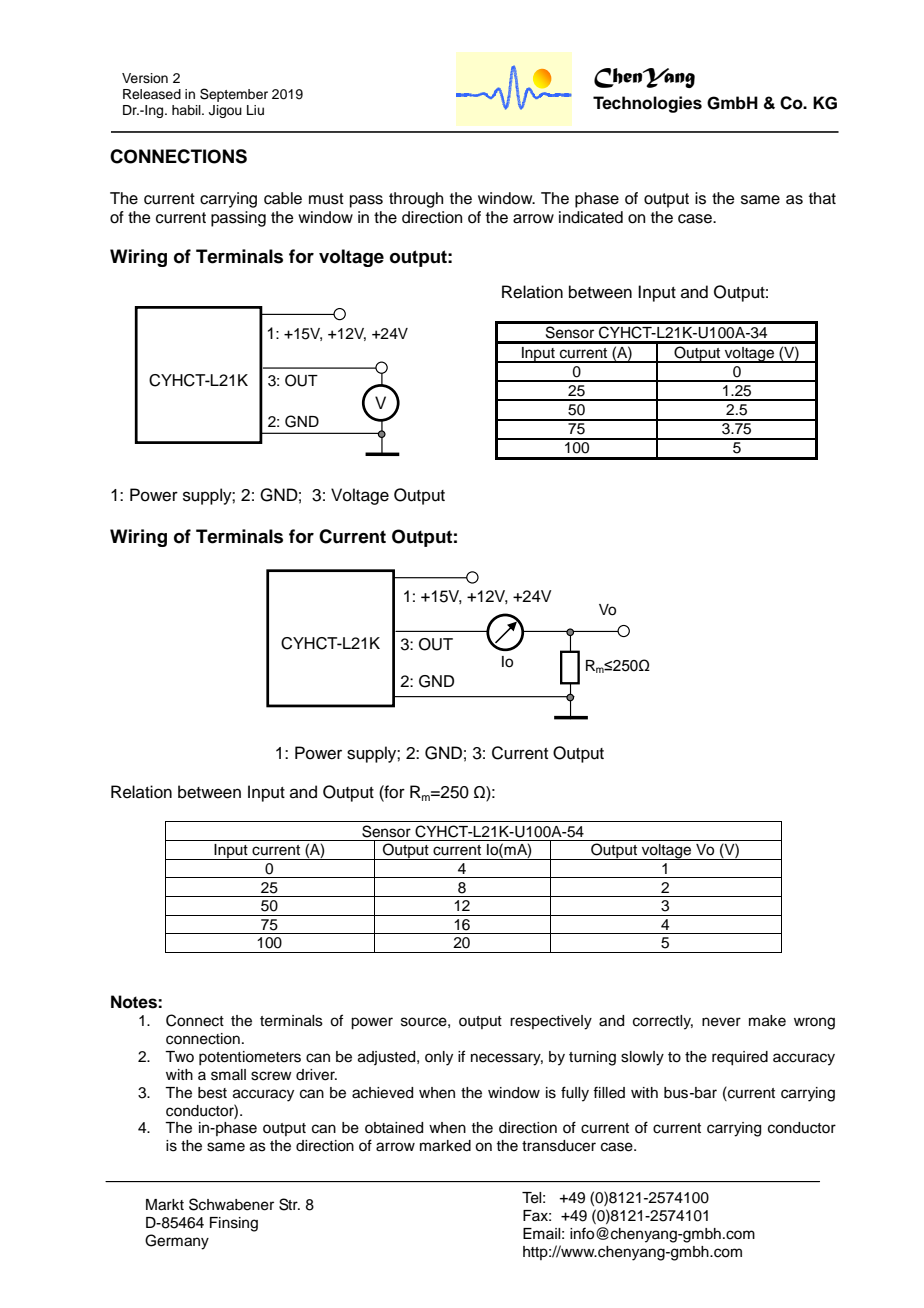 The height and width of the document is (1308, 924). What do you see at coordinates (591, 217) in the document?
I see `indicated` at bounding box center [591, 217].
